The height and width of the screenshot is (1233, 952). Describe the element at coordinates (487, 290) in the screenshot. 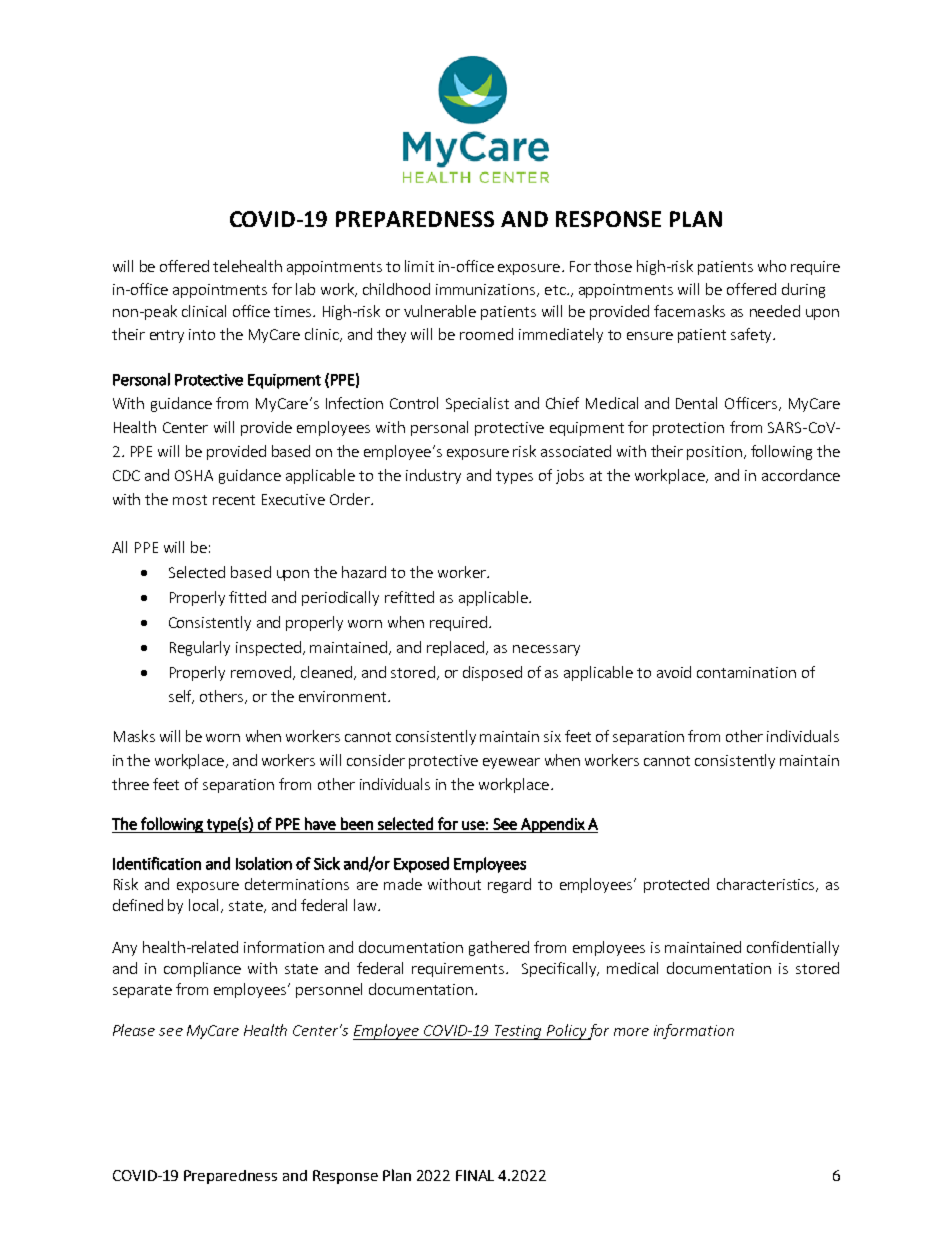

I see `immunizations` at that location.
